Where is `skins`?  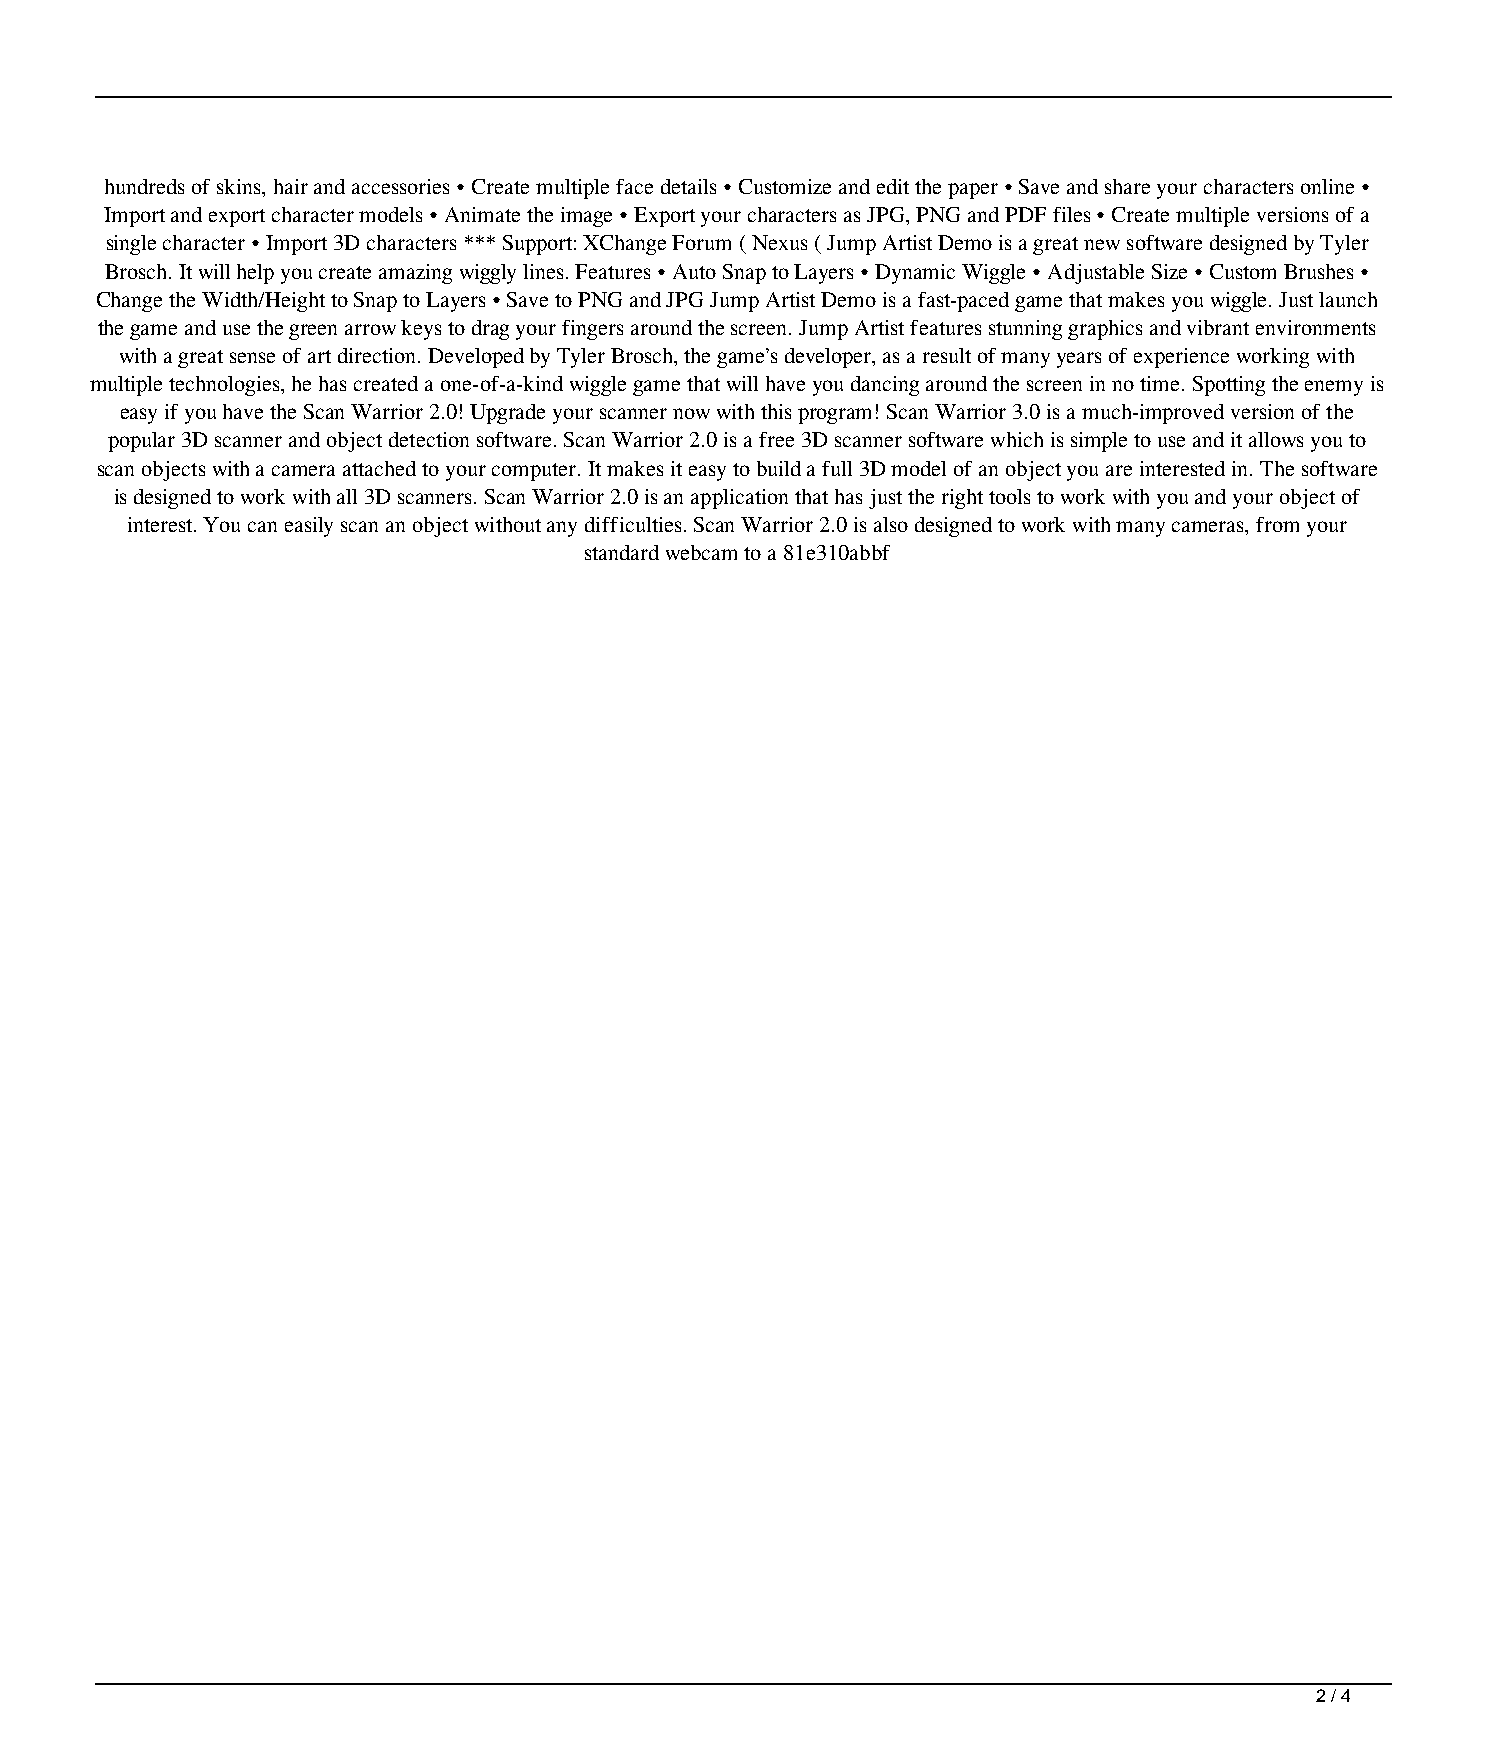 skins is located at coordinates (240, 188).
